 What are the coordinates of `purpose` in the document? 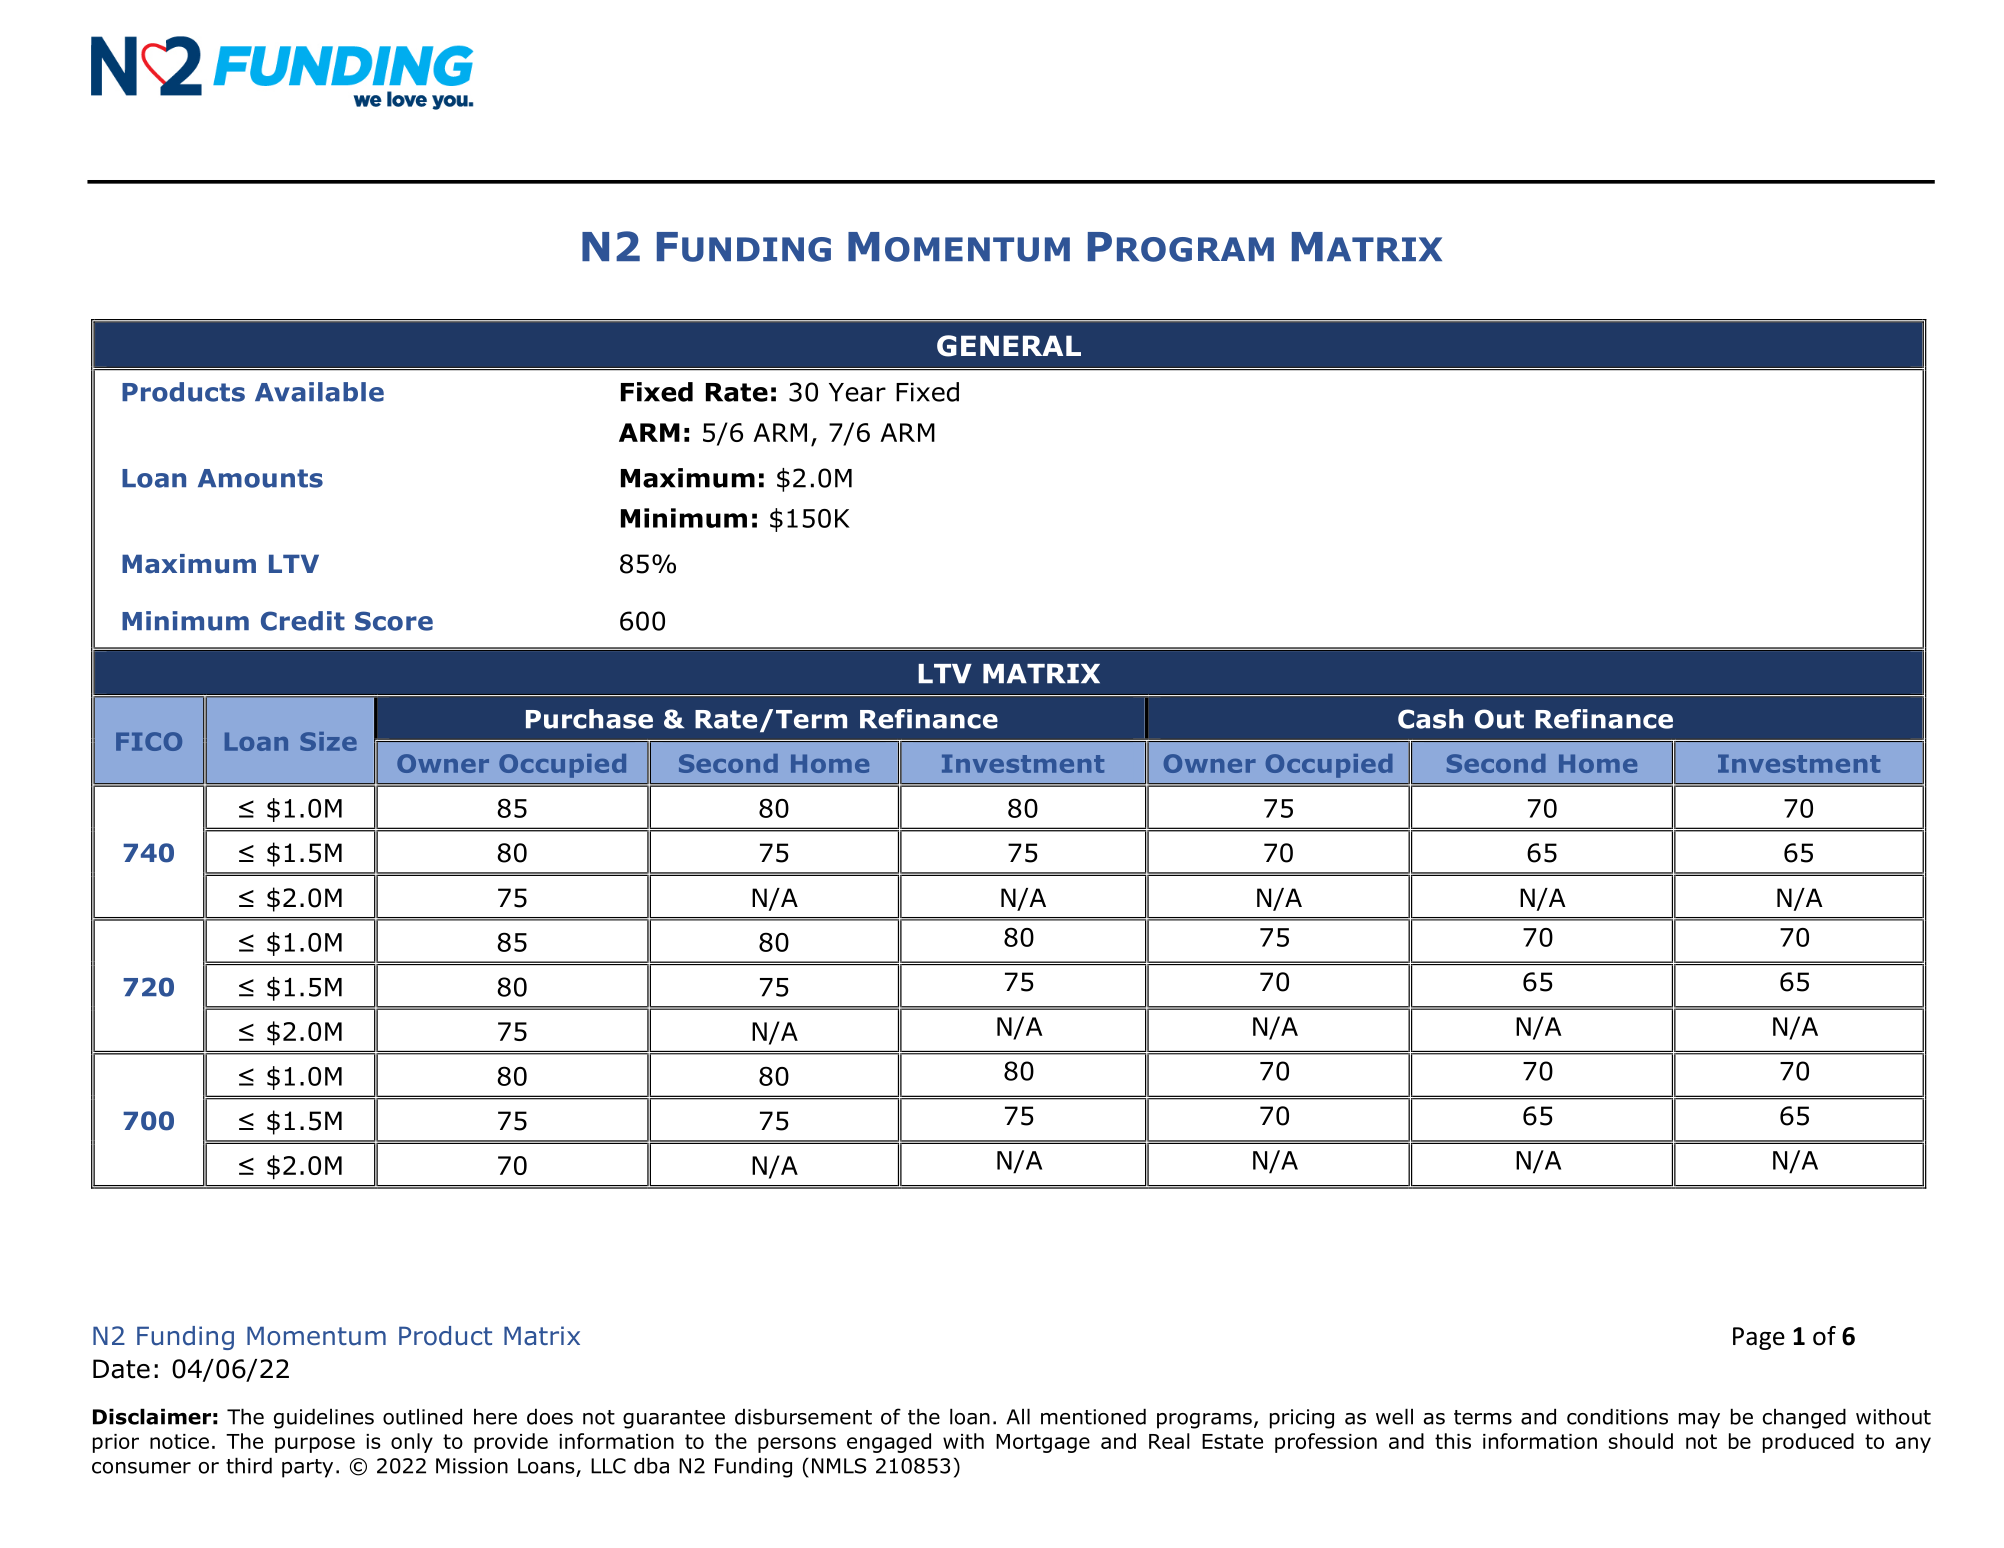 It's located at (315, 1445).
